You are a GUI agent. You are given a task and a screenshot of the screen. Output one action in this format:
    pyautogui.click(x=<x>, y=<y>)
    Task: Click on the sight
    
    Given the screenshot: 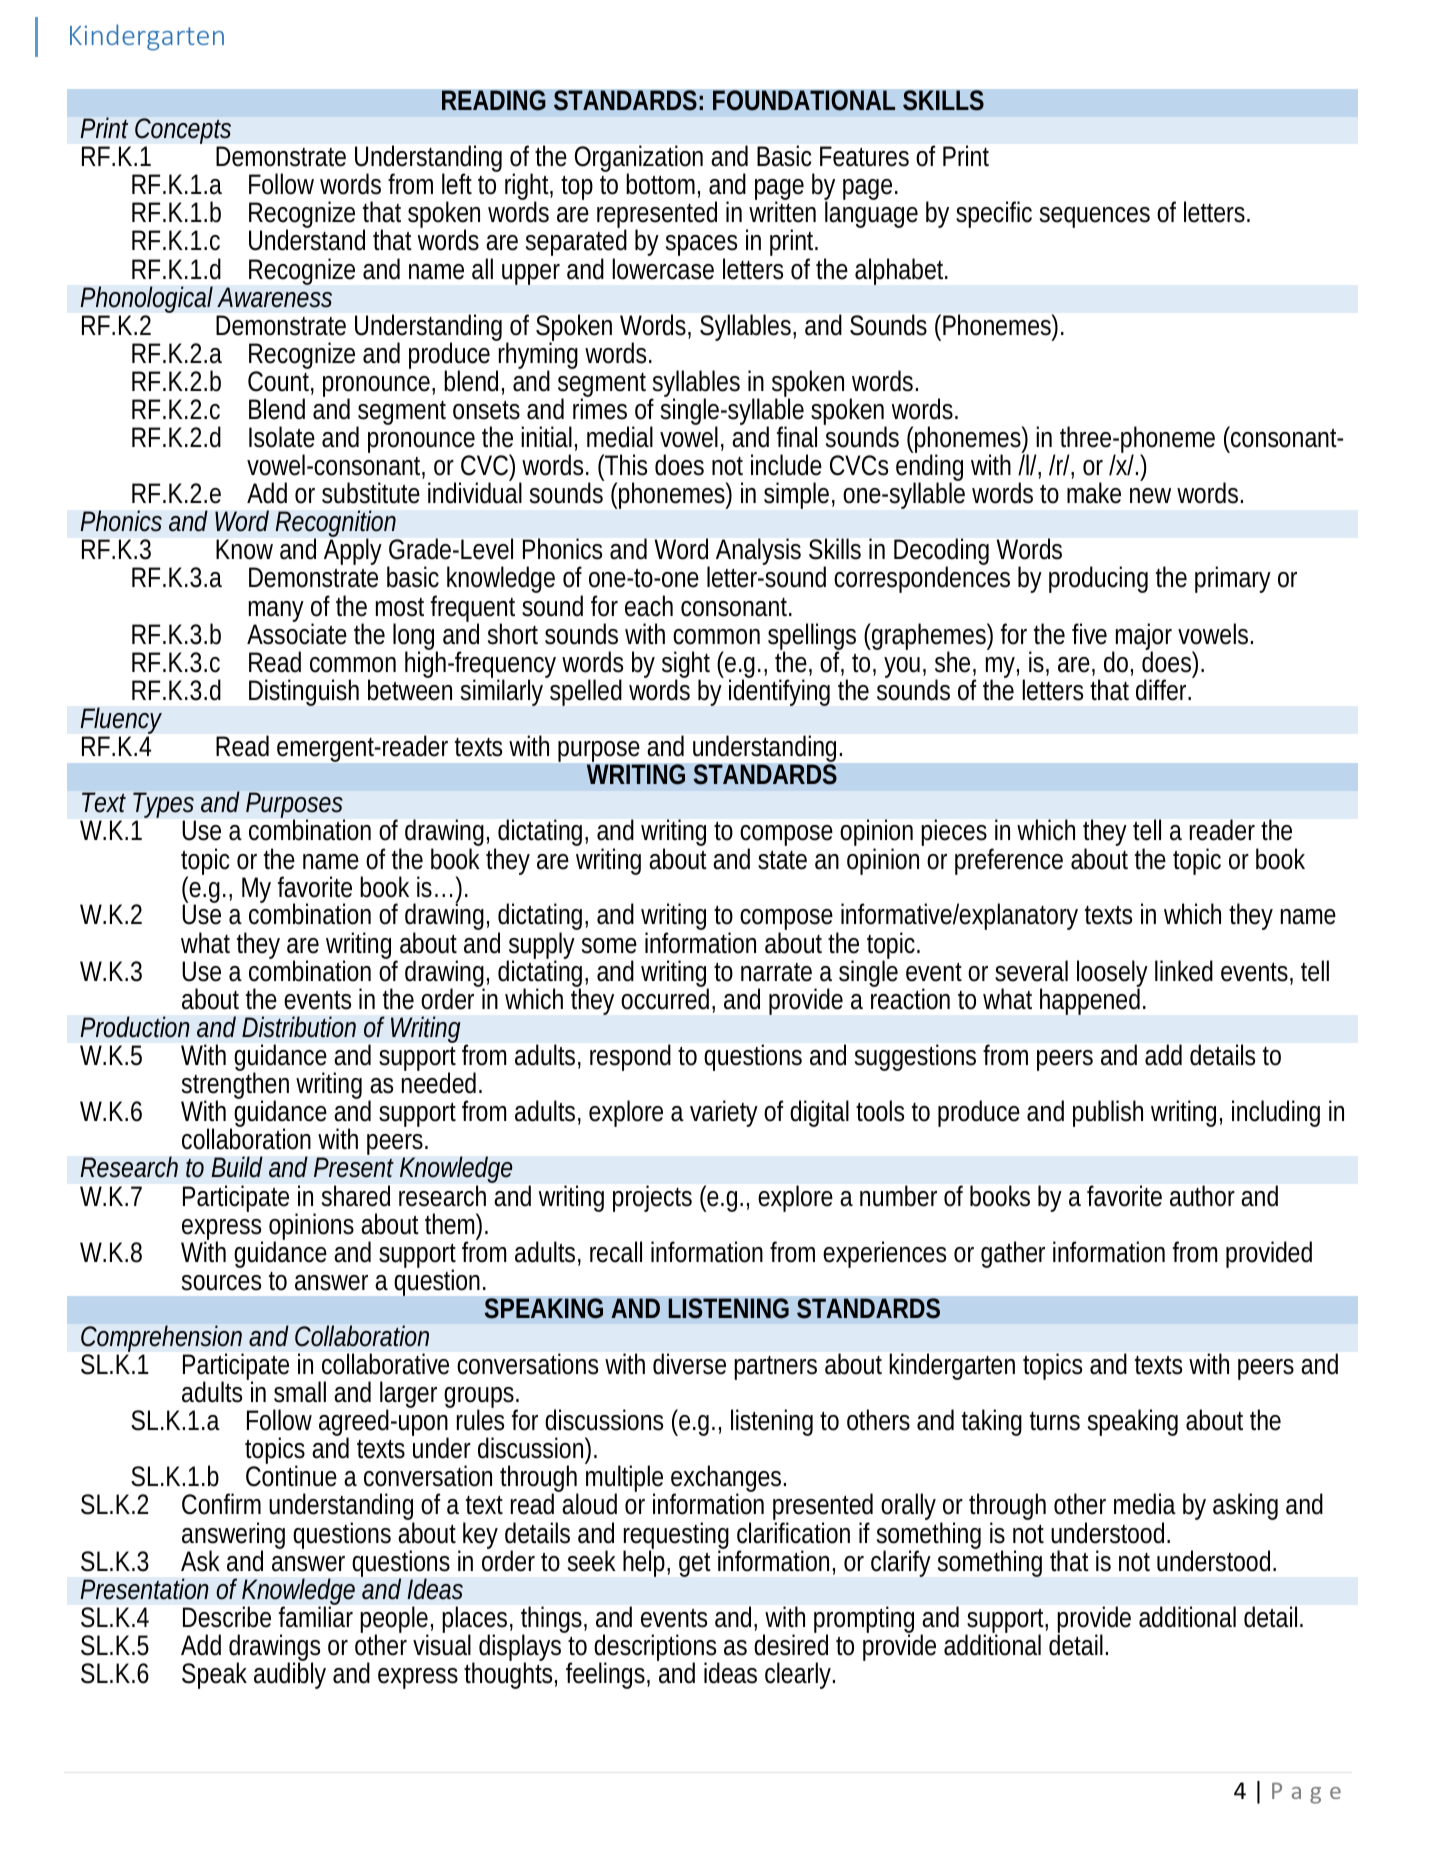 What is the action you would take?
    pyautogui.click(x=686, y=666)
